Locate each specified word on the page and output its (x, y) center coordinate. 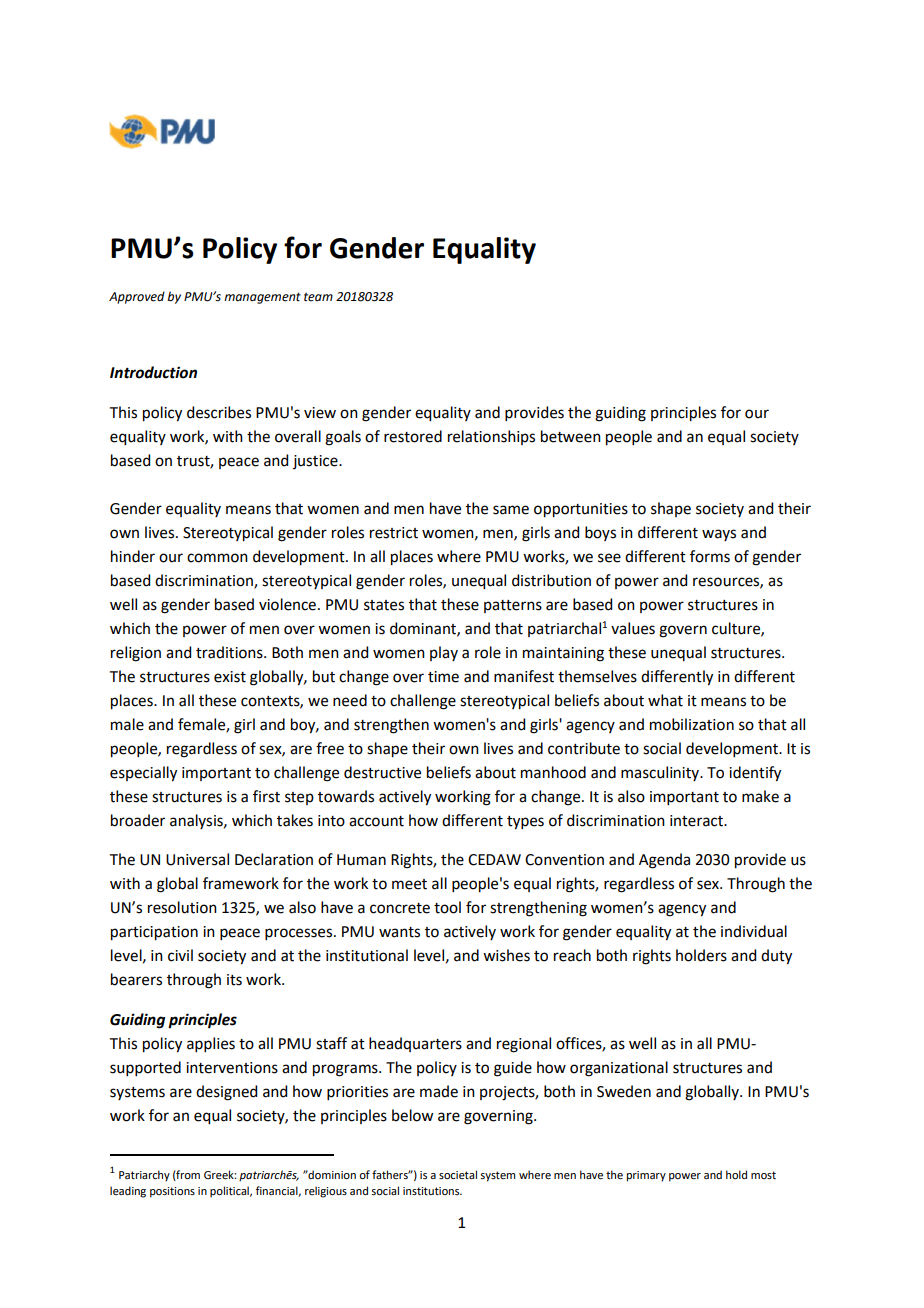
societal (458, 1174)
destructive (382, 772)
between (571, 436)
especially (143, 774)
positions (172, 1192)
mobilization (692, 724)
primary (646, 1176)
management (262, 298)
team (318, 297)
